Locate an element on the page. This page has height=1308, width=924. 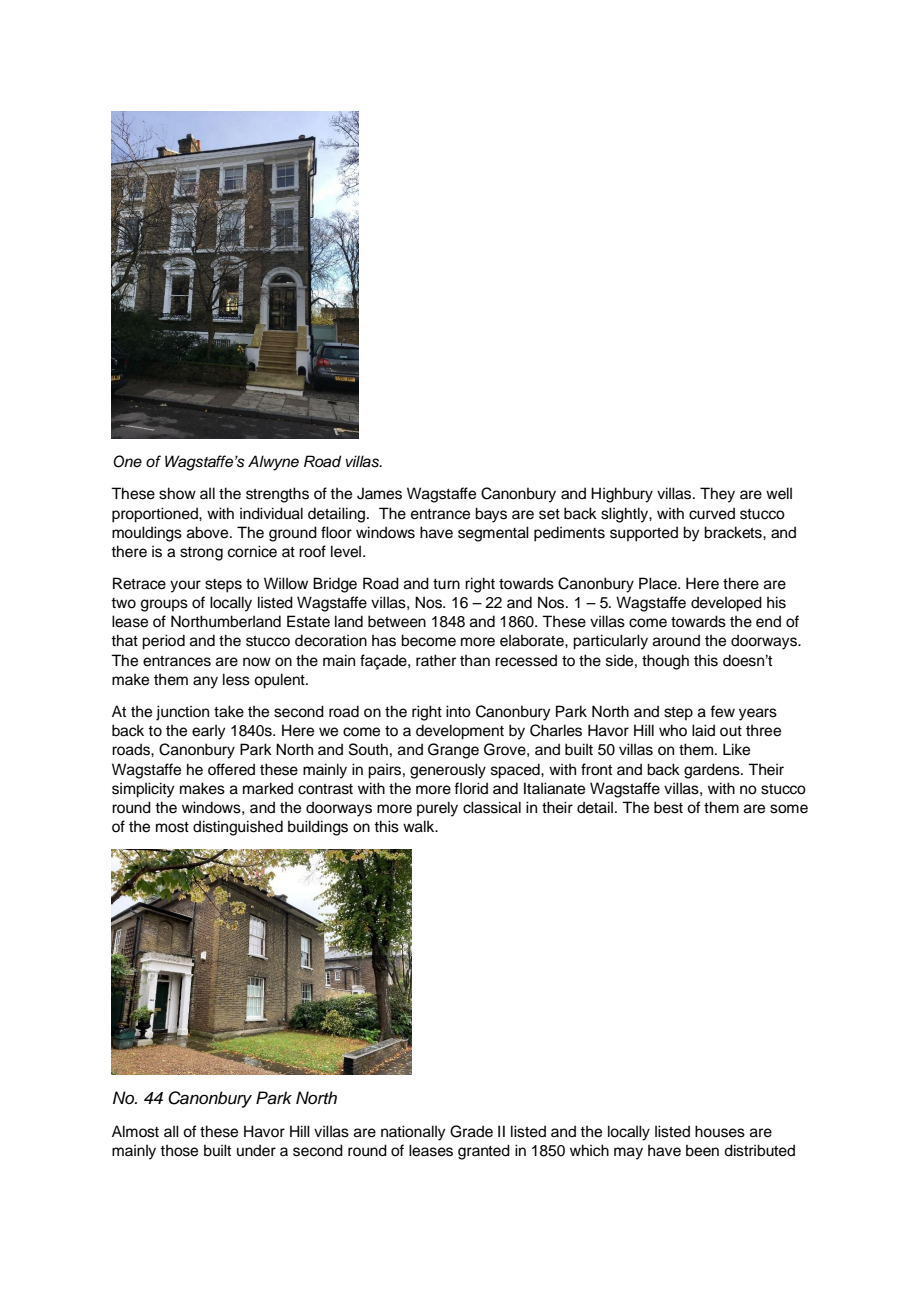
best is located at coordinates (668, 807).
